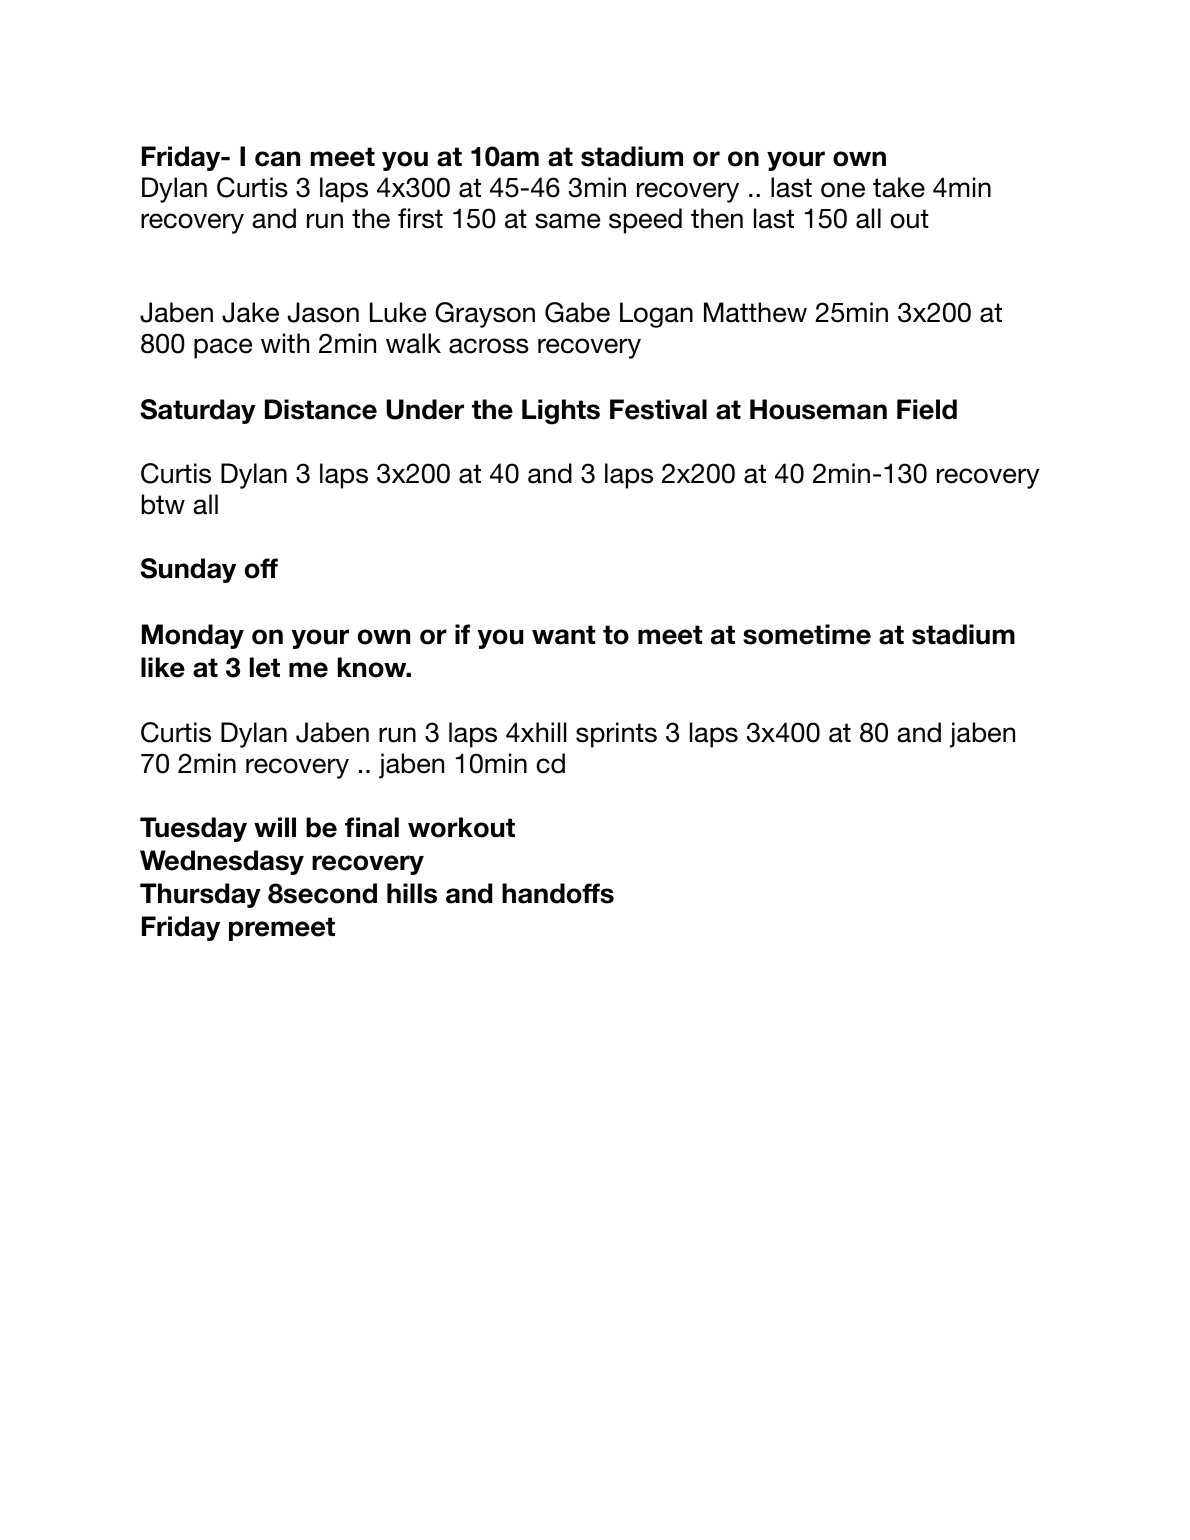 The height and width of the screenshot is (1540, 1190). I want to click on across, so click(489, 346).
